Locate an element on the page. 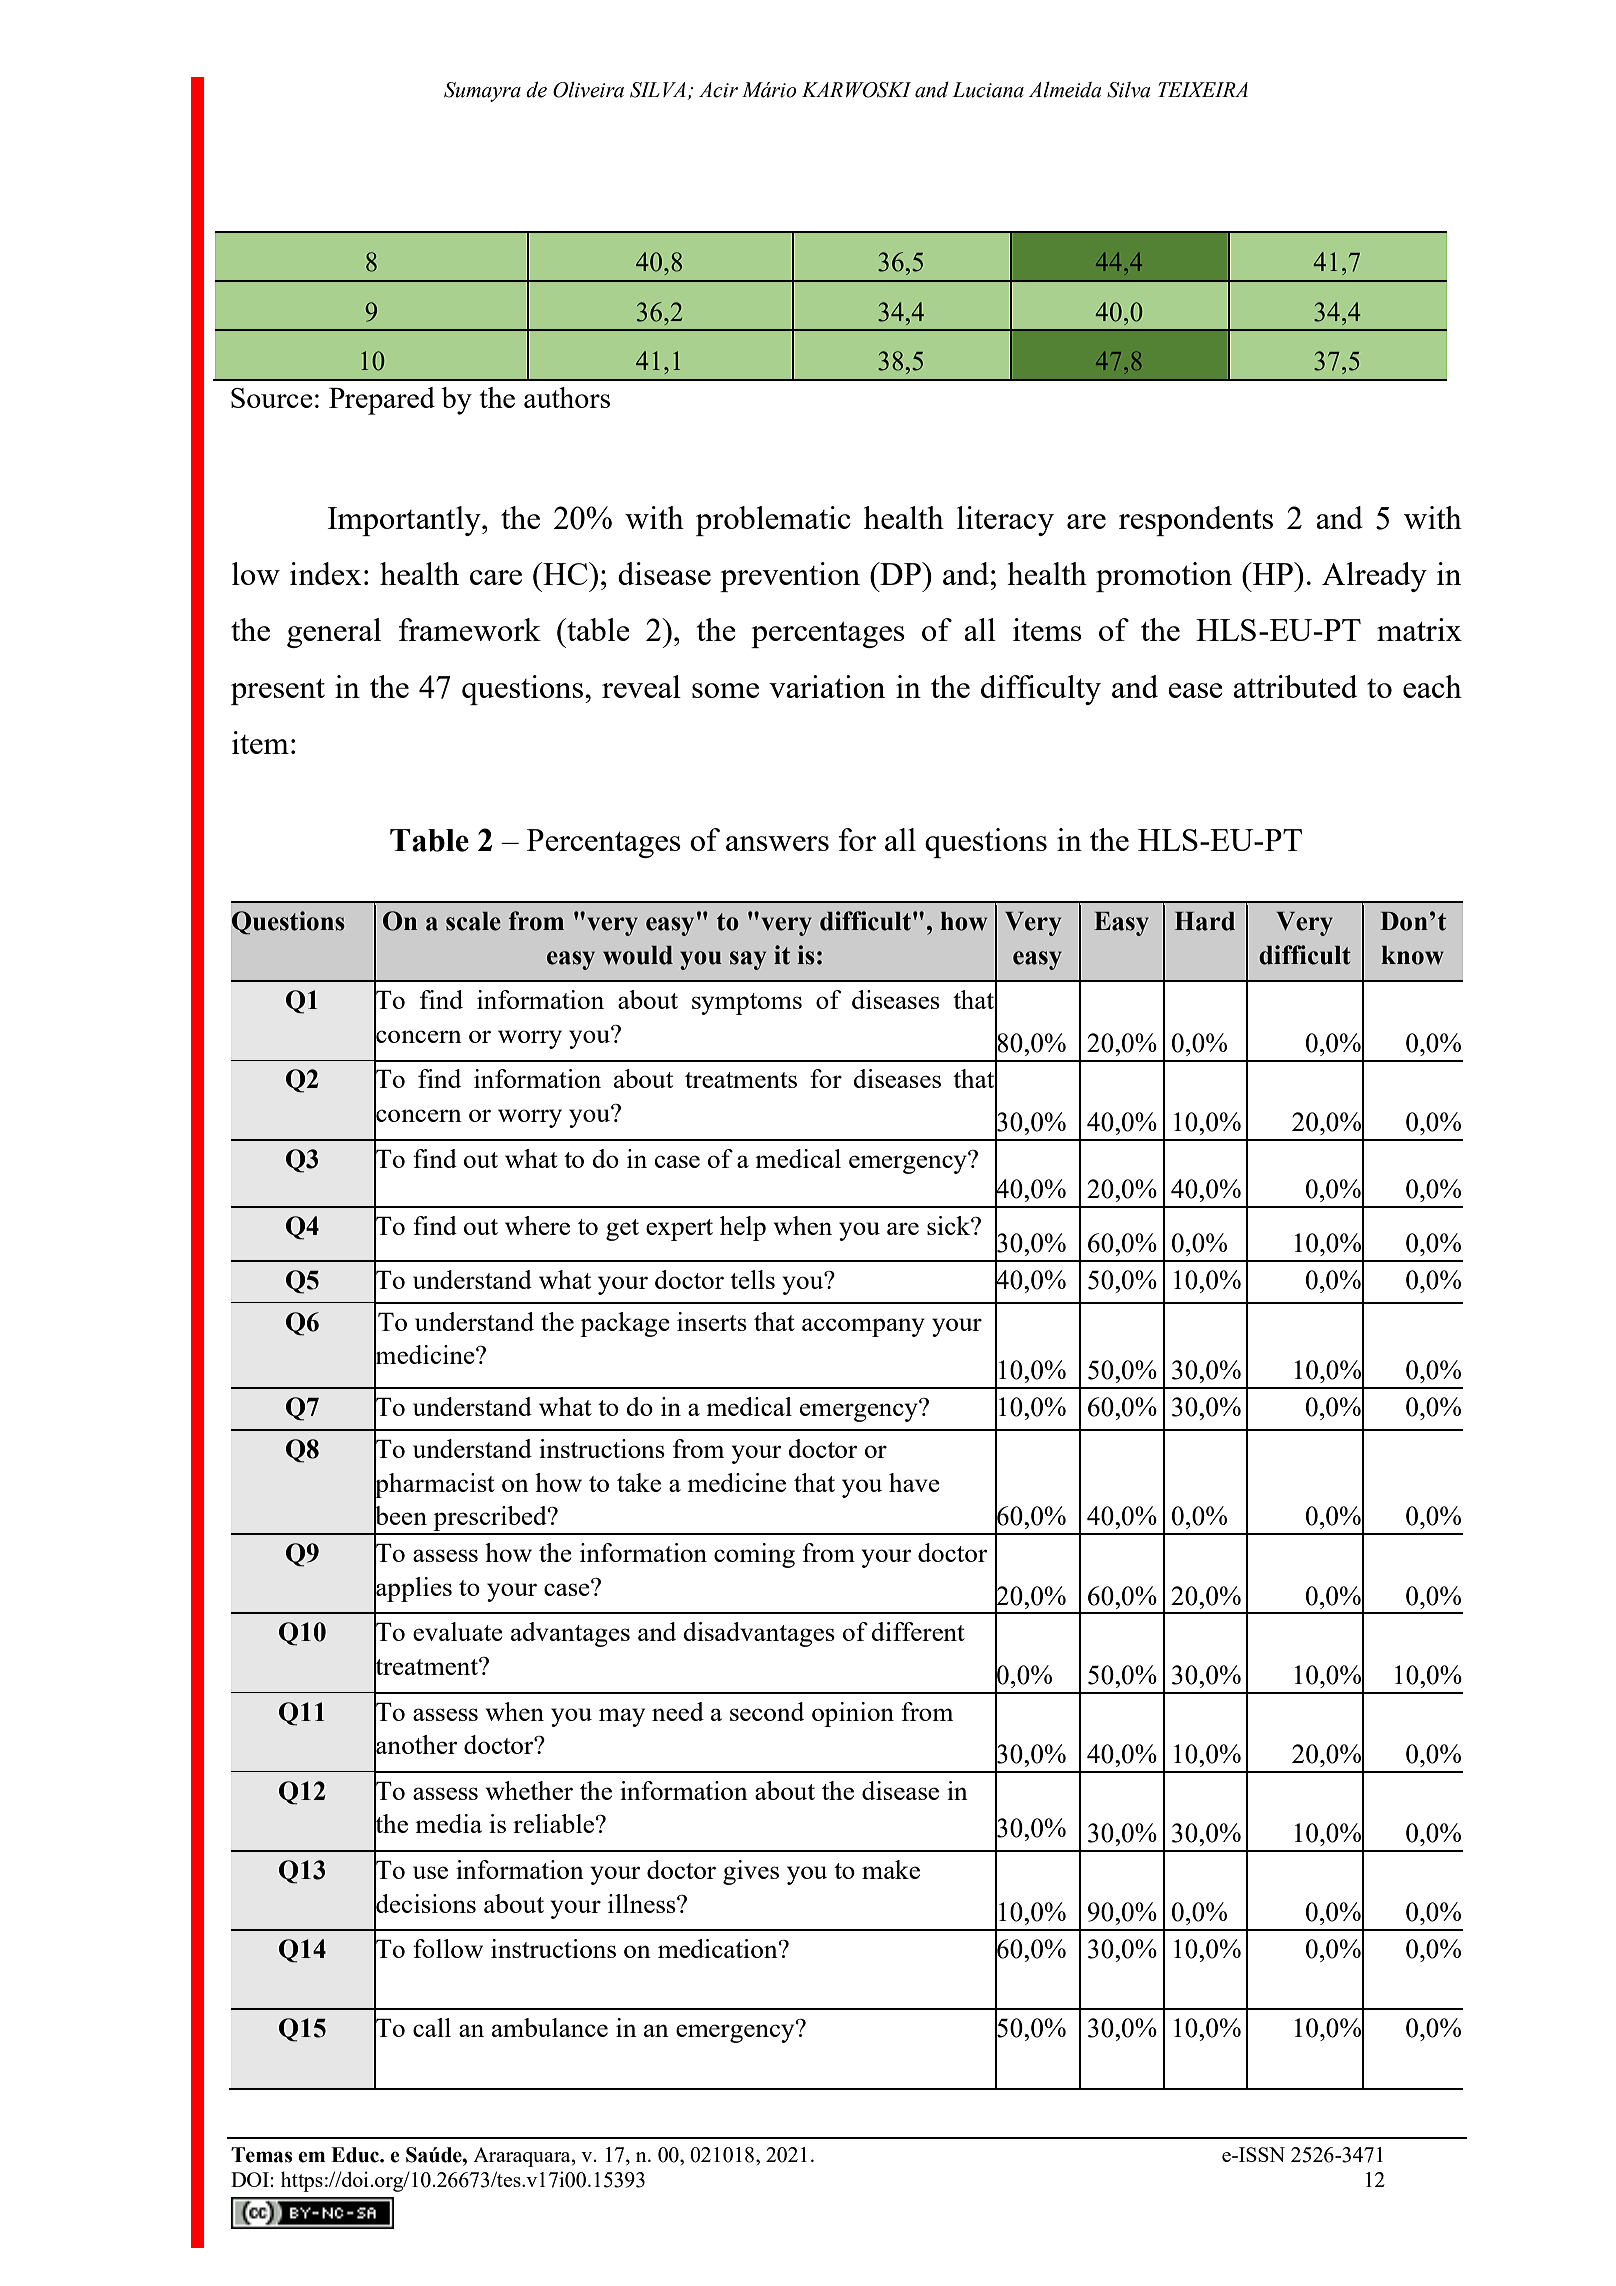 The image size is (1616, 2286). prevention is located at coordinates (790, 577).
